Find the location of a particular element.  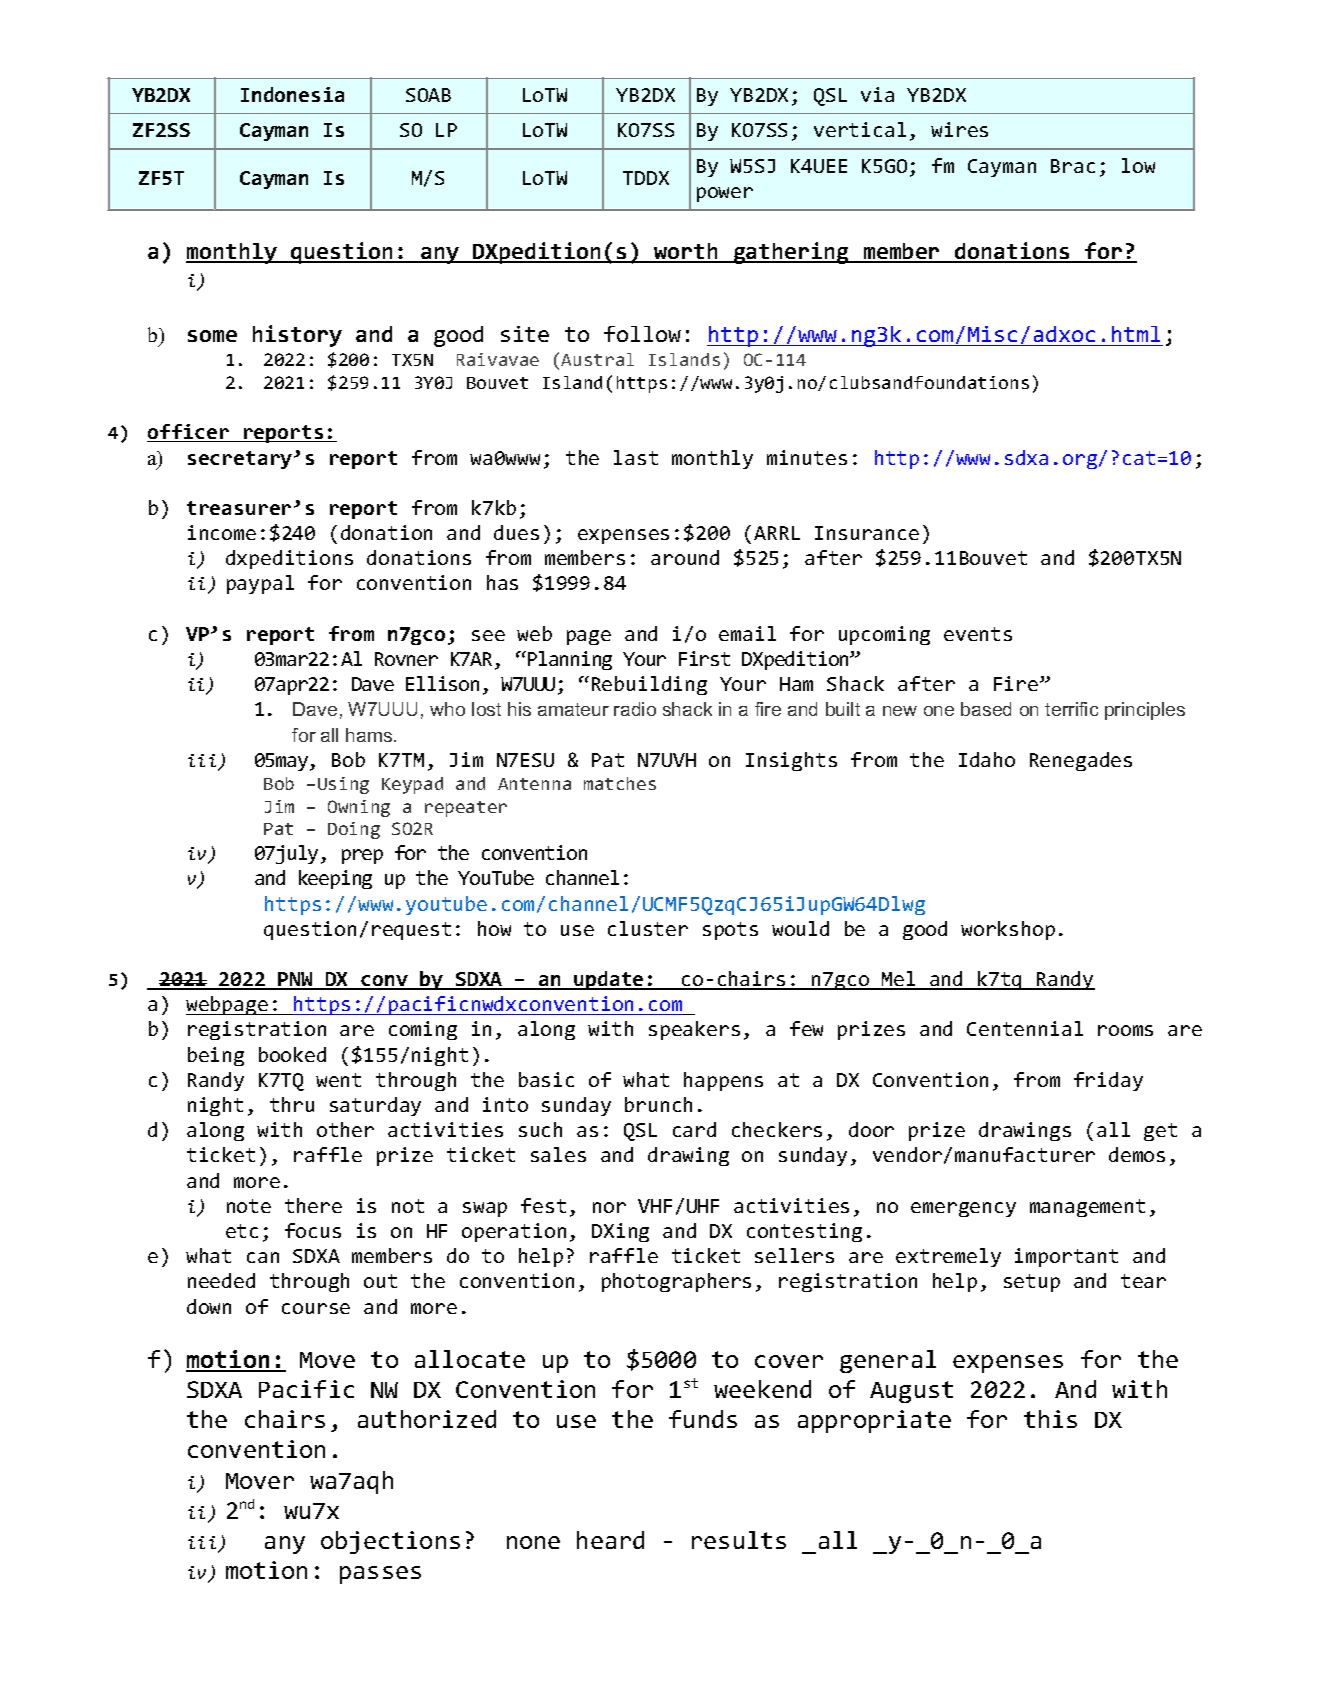

Indonesia is located at coordinates (292, 94).
